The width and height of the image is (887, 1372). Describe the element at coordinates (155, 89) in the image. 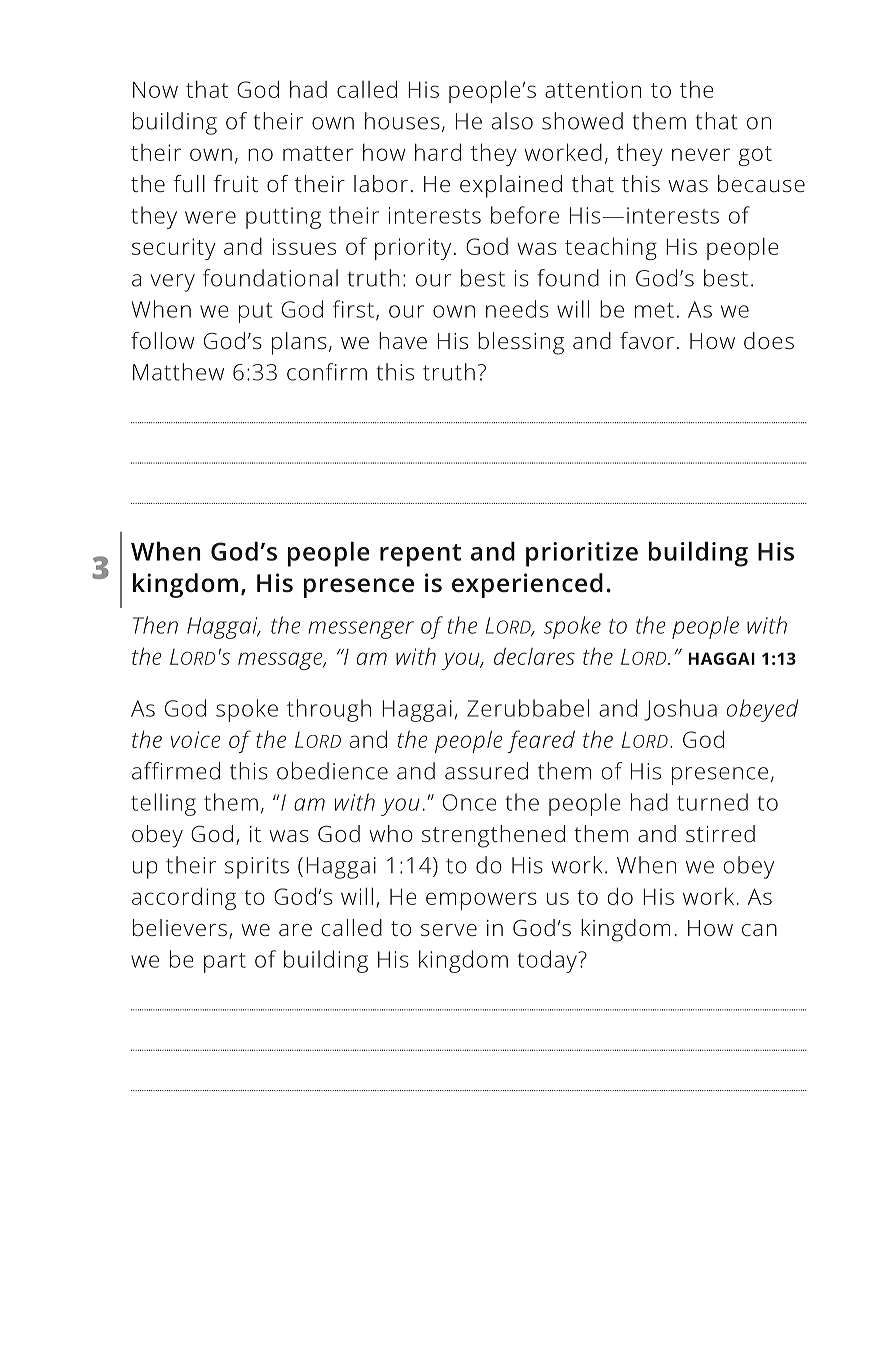

I see `Now` at that location.
